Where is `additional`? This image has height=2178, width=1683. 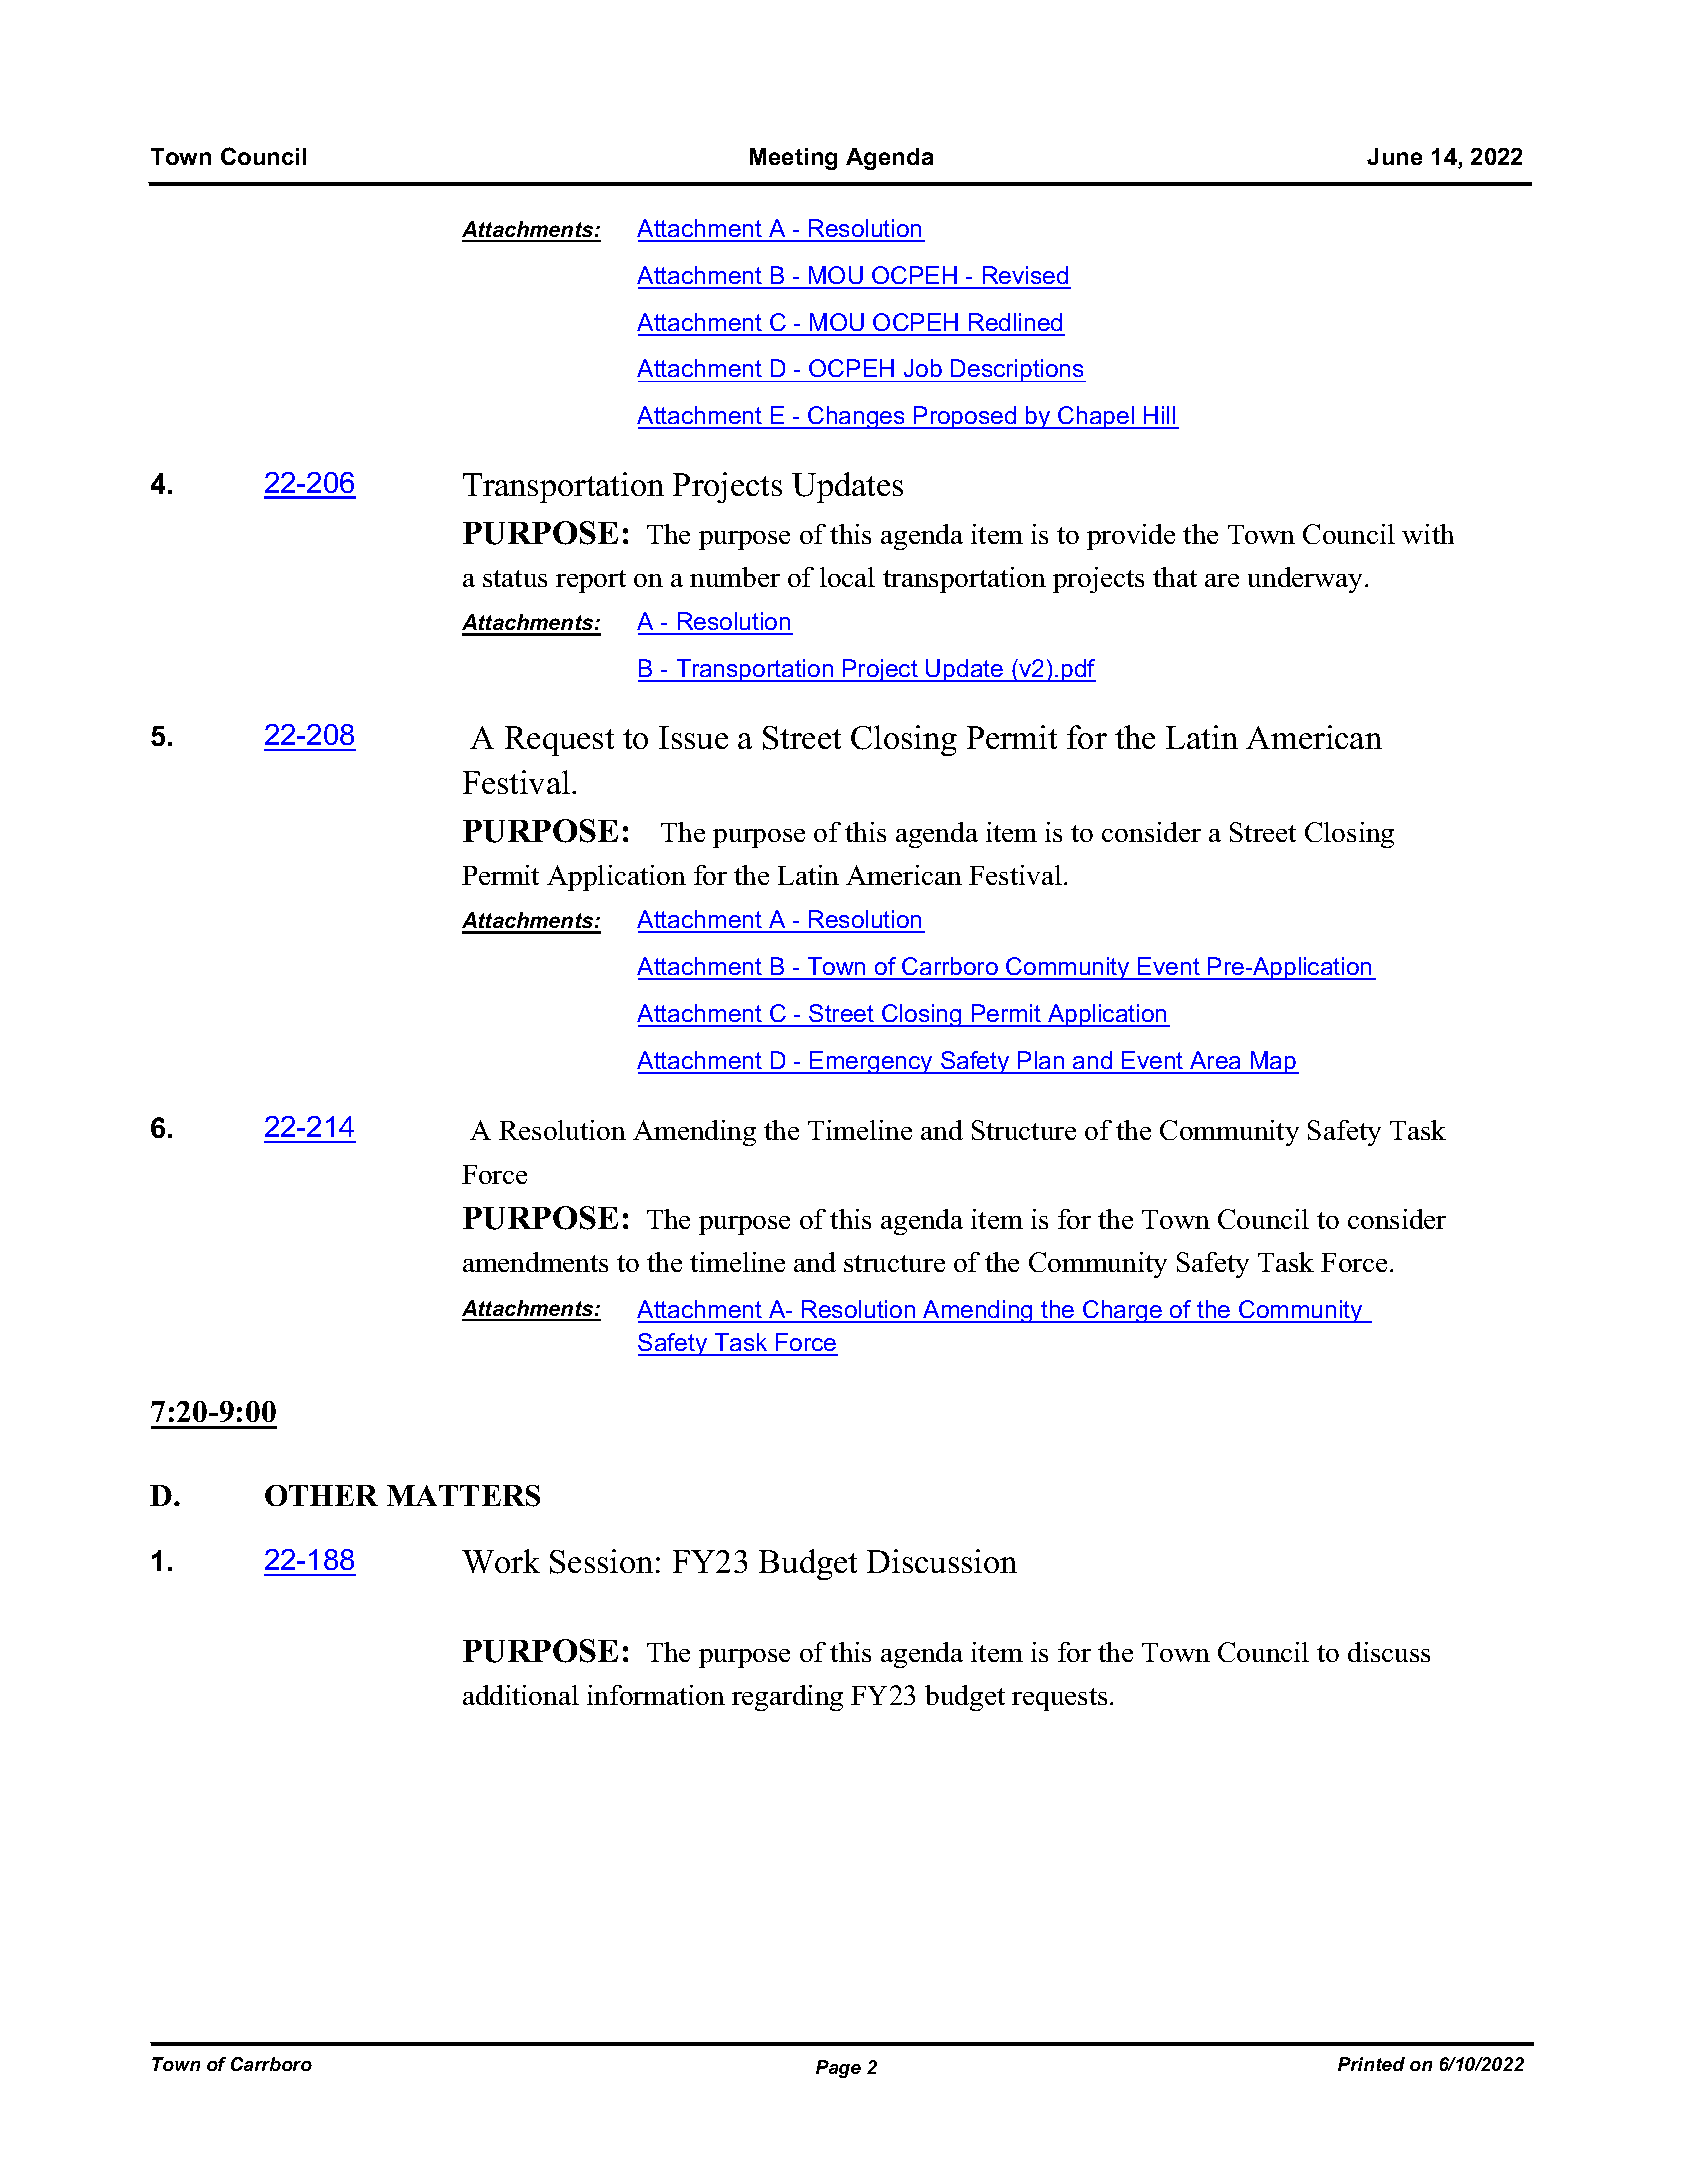
additional is located at coordinates (521, 1695).
